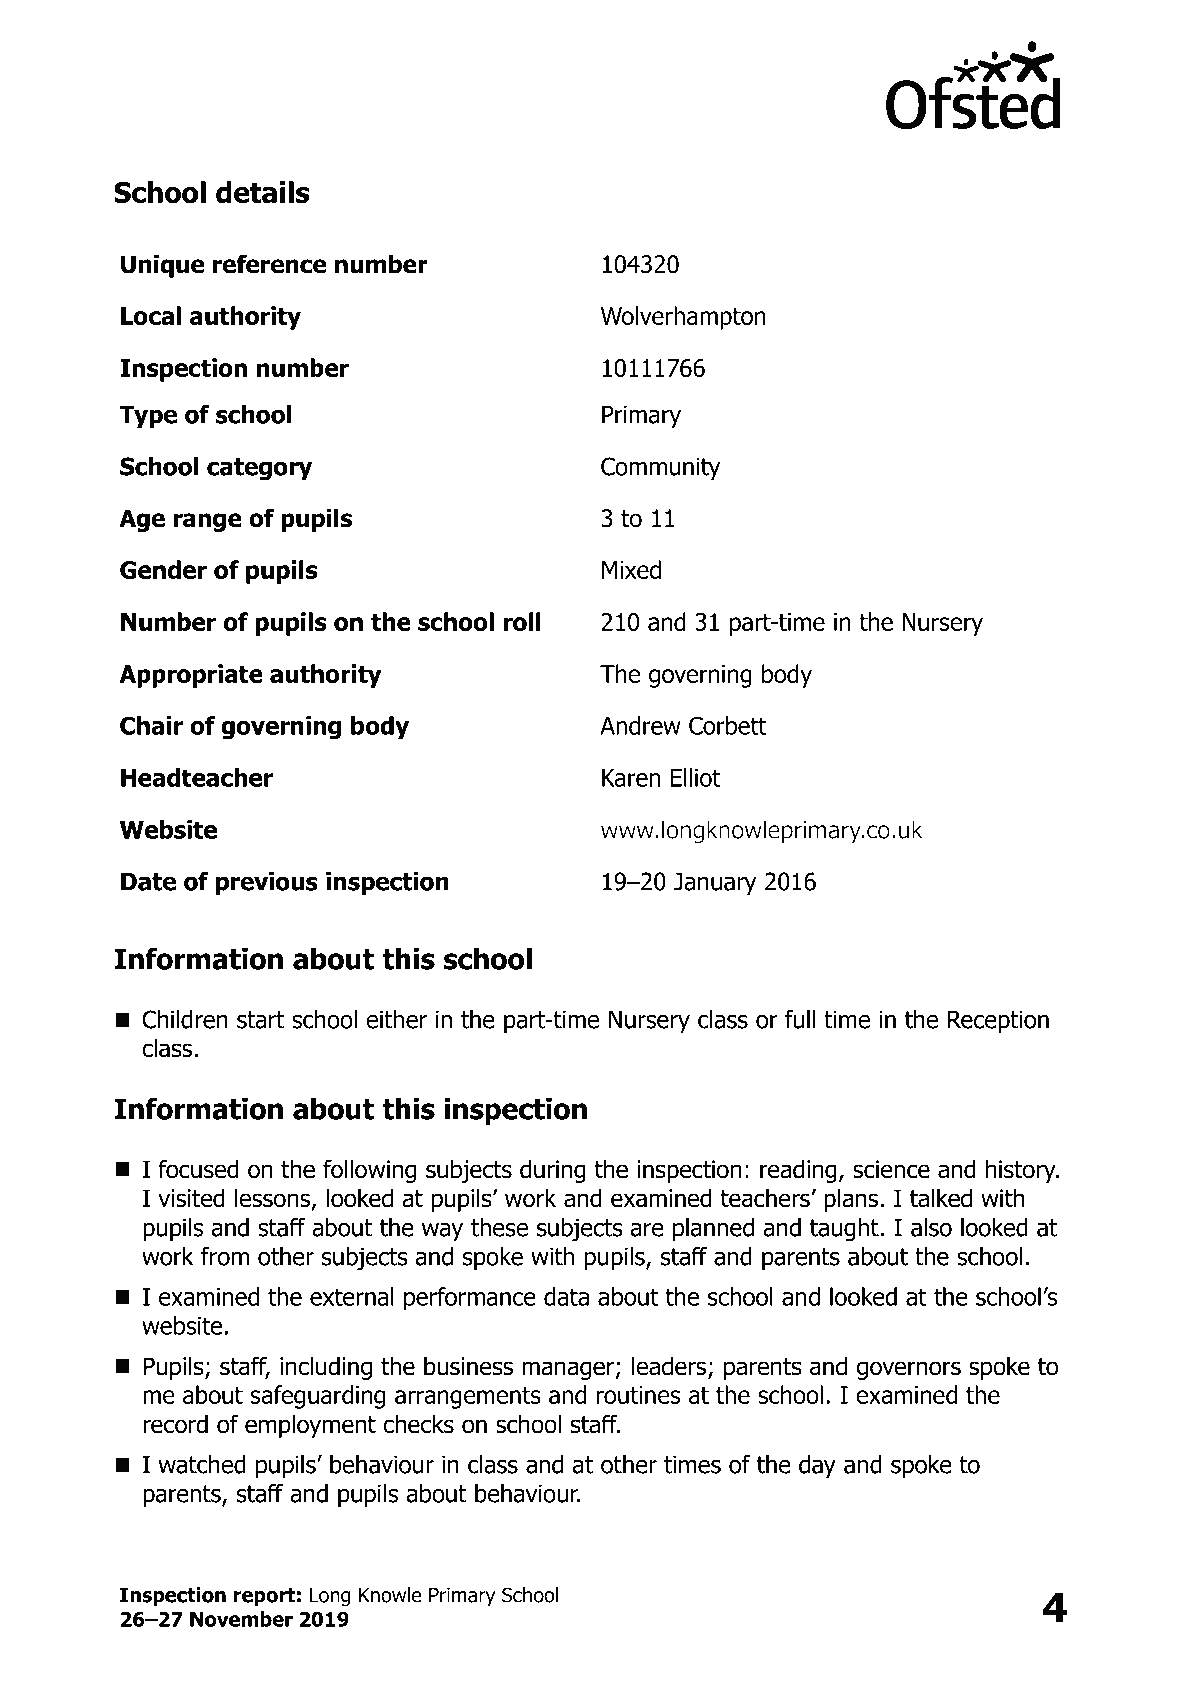  What do you see at coordinates (640, 725) in the page?
I see `Andrew` at bounding box center [640, 725].
